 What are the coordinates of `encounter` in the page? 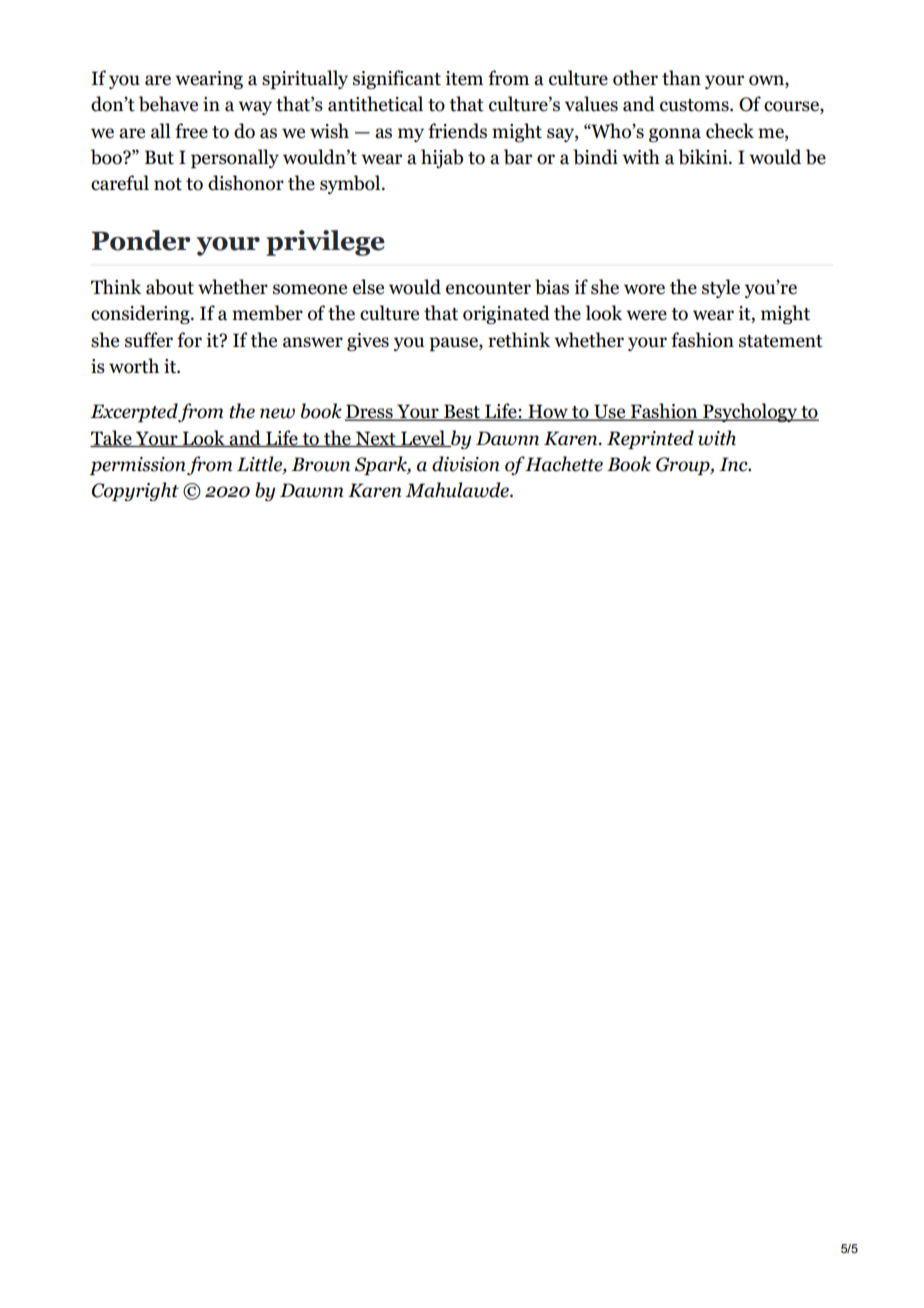 It's located at (488, 288).
